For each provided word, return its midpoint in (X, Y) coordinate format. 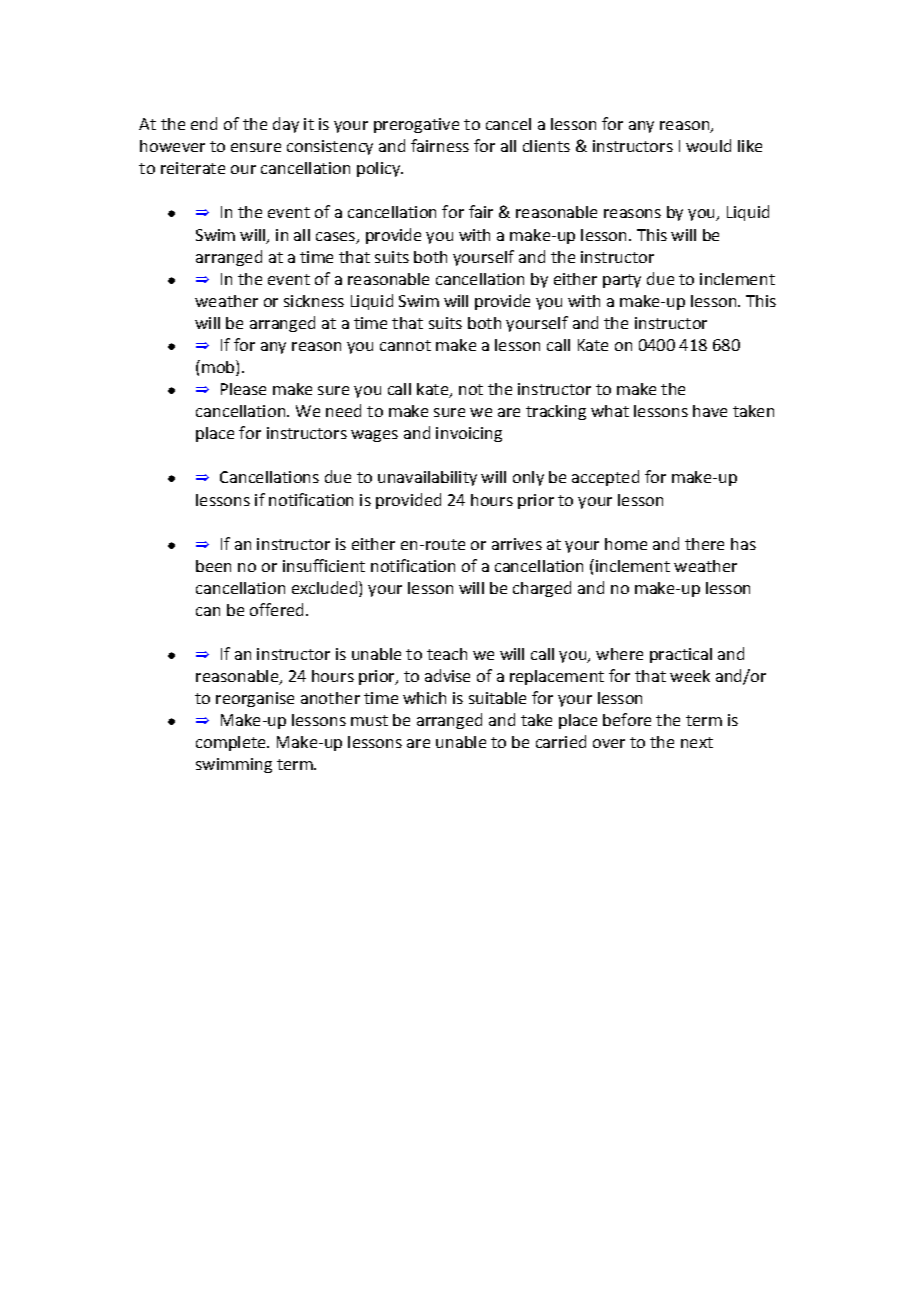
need (343, 410)
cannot (405, 345)
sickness (314, 301)
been (213, 566)
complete (232, 743)
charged (542, 589)
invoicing (469, 434)
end (204, 123)
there (704, 544)
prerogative (416, 125)
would (708, 145)
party (622, 281)
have (710, 411)
